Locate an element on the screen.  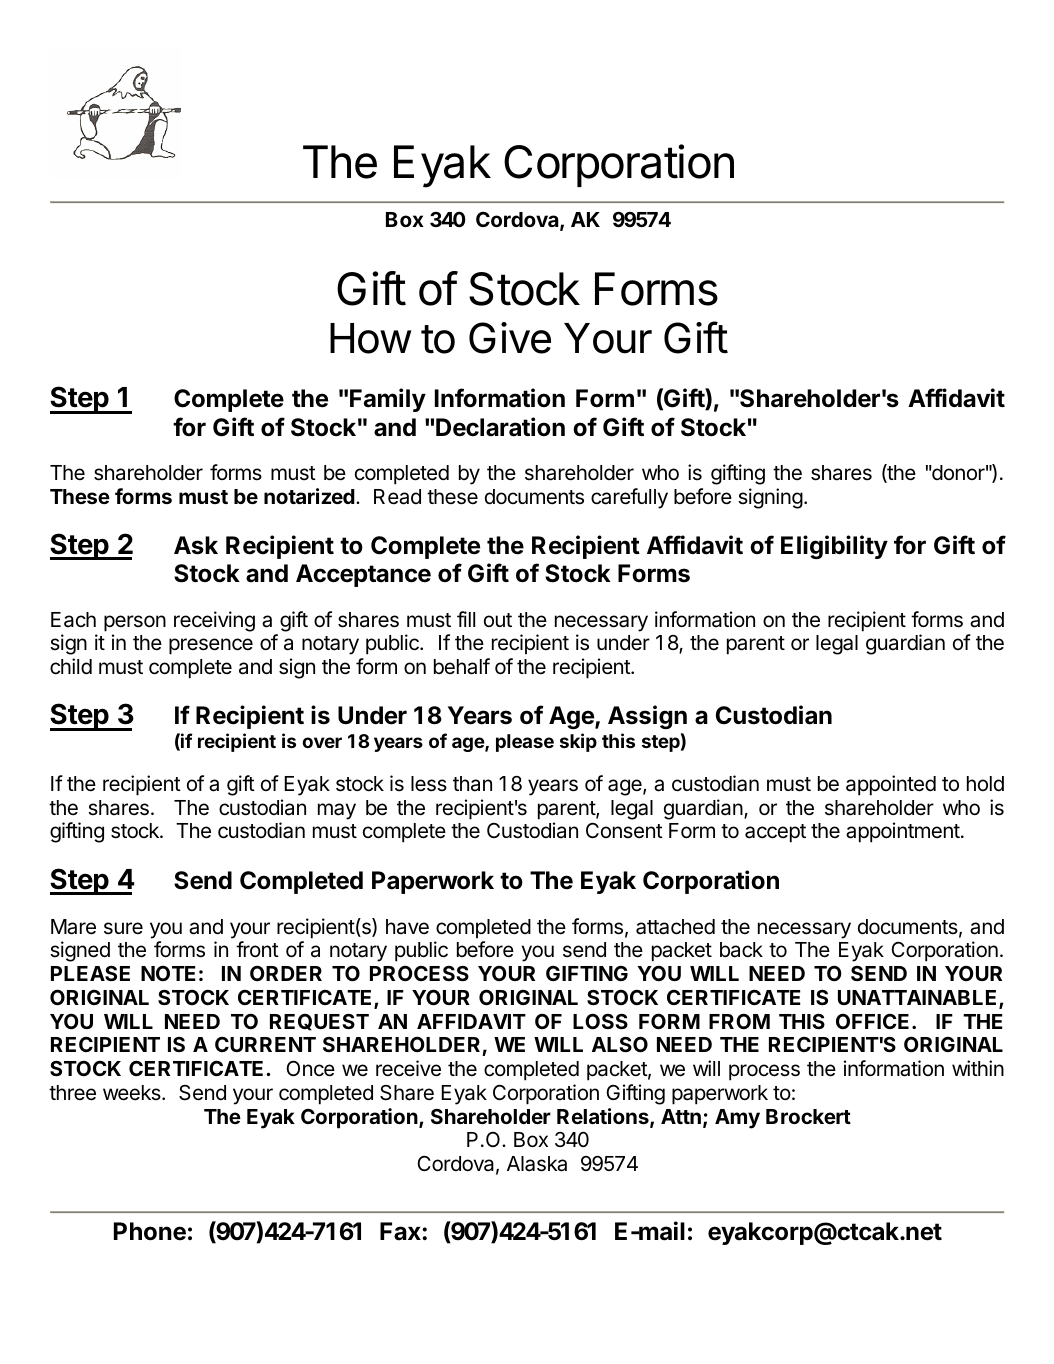
carefully is located at coordinates (629, 498).
